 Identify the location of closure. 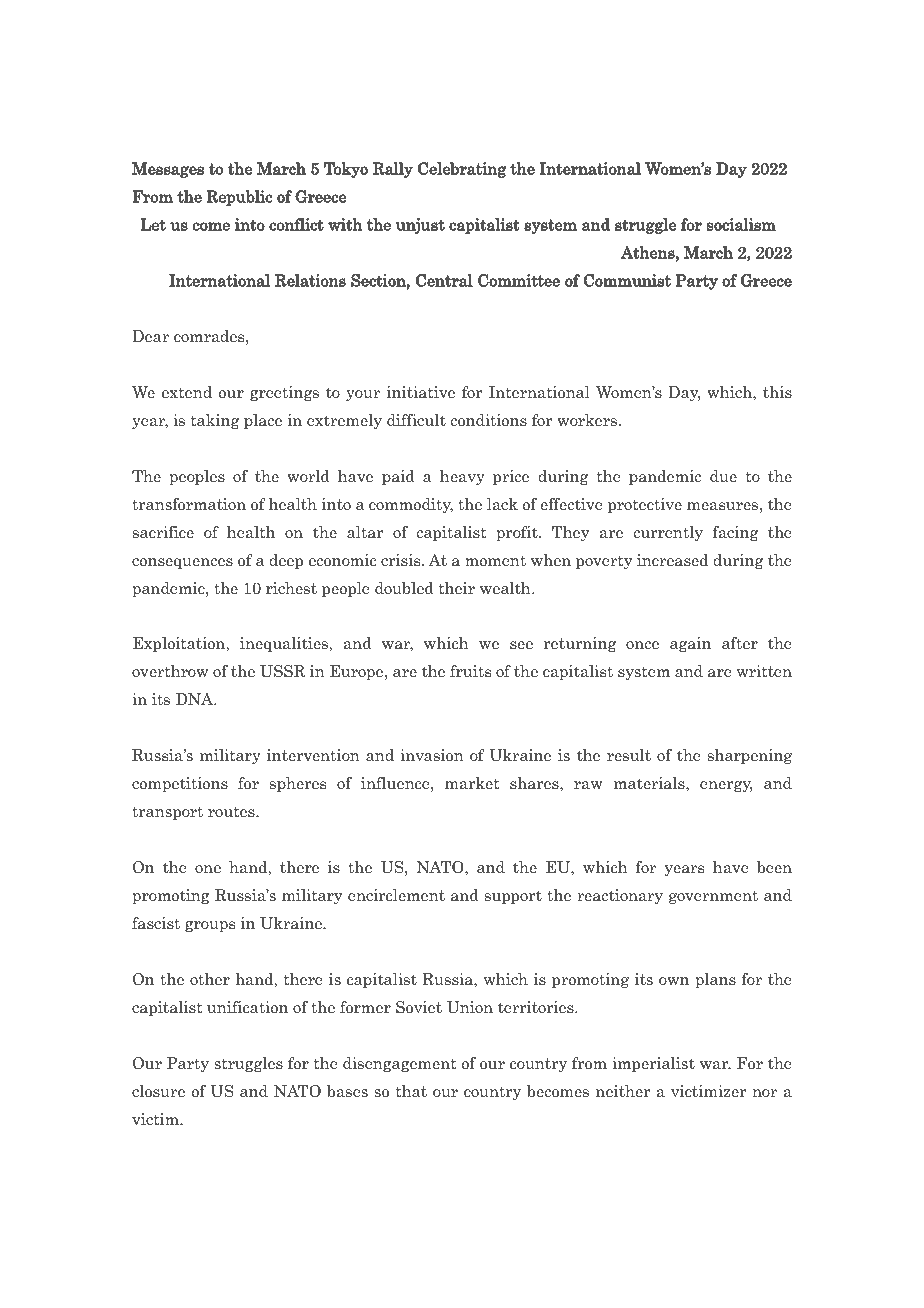
(158, 1091).
